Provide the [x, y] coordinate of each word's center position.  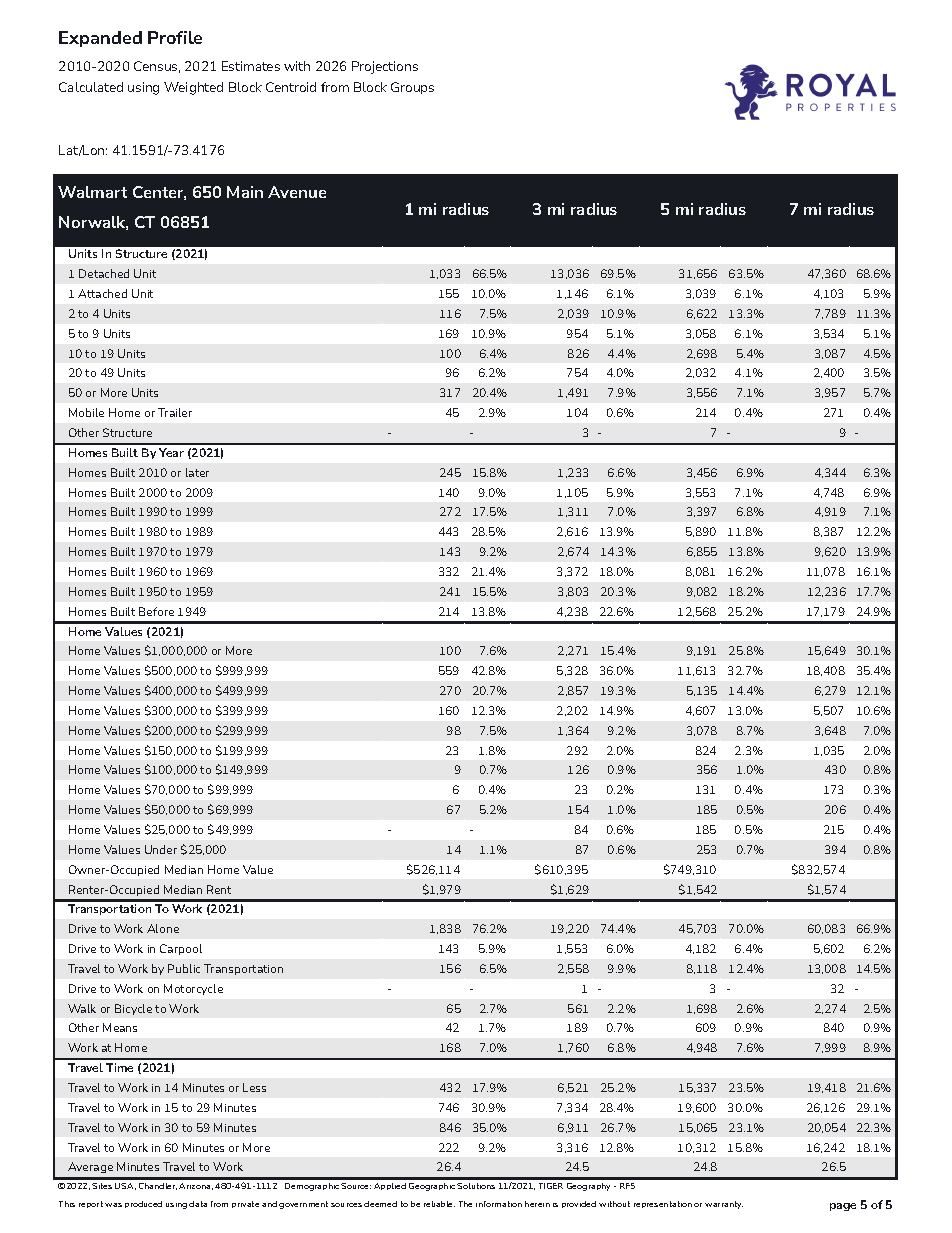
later [197, 472]
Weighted [193, 88]
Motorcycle [193, 989]
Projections [385, 67]
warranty [724, 1205]
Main [245, 192]
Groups [412, 88]
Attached [102, 293]
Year [171, 452]
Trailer [175, 412]
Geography [588, 1187]
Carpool [181, 949]
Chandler [158, 1186]
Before [156, 611]
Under [161, 849]
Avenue [297, 192]
